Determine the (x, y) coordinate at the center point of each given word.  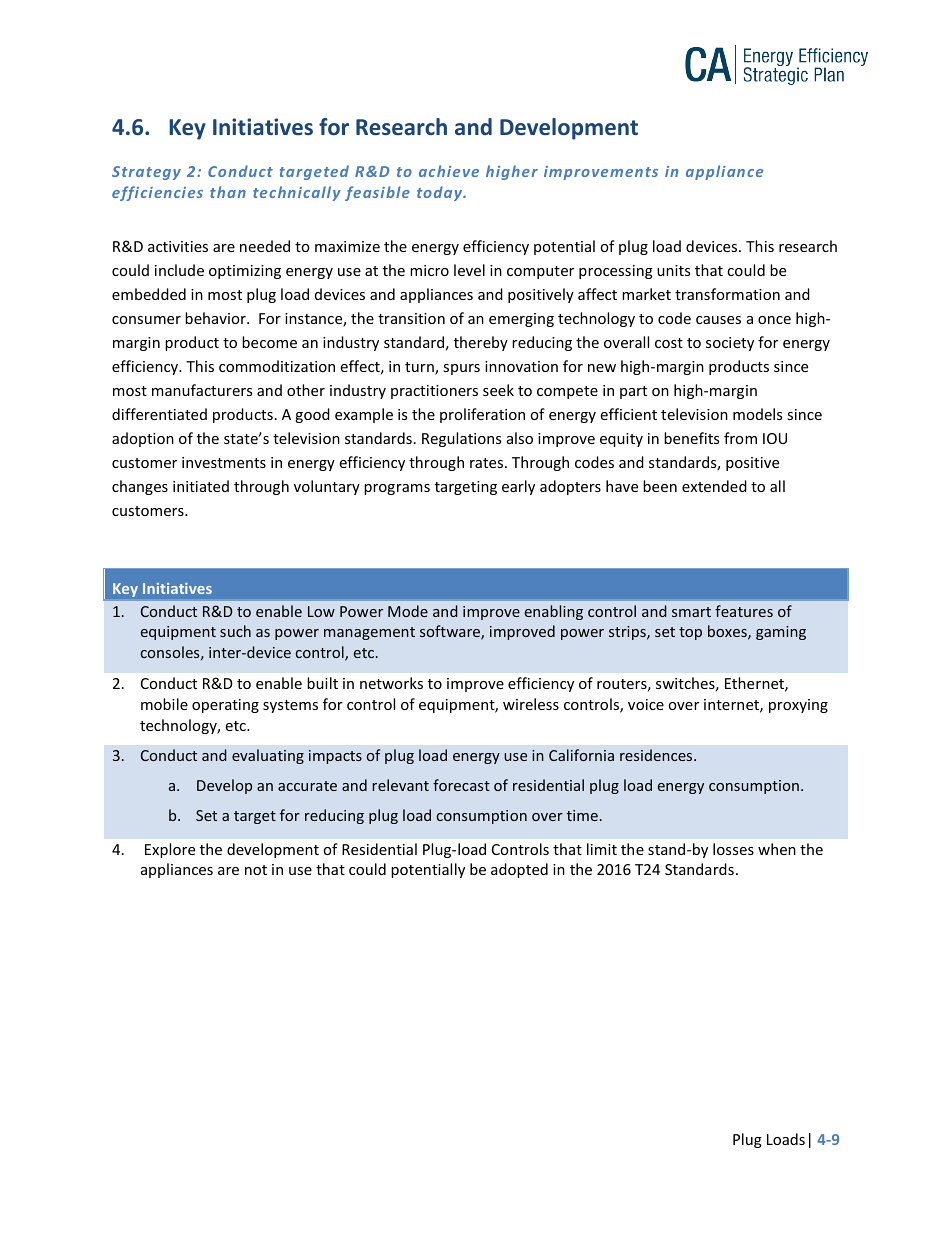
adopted (519, 870)
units (673, 270)
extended (714, 486)
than (228, 192)
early (518, 487)
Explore (170, 850)
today (441, 193)
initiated (201, 486)
